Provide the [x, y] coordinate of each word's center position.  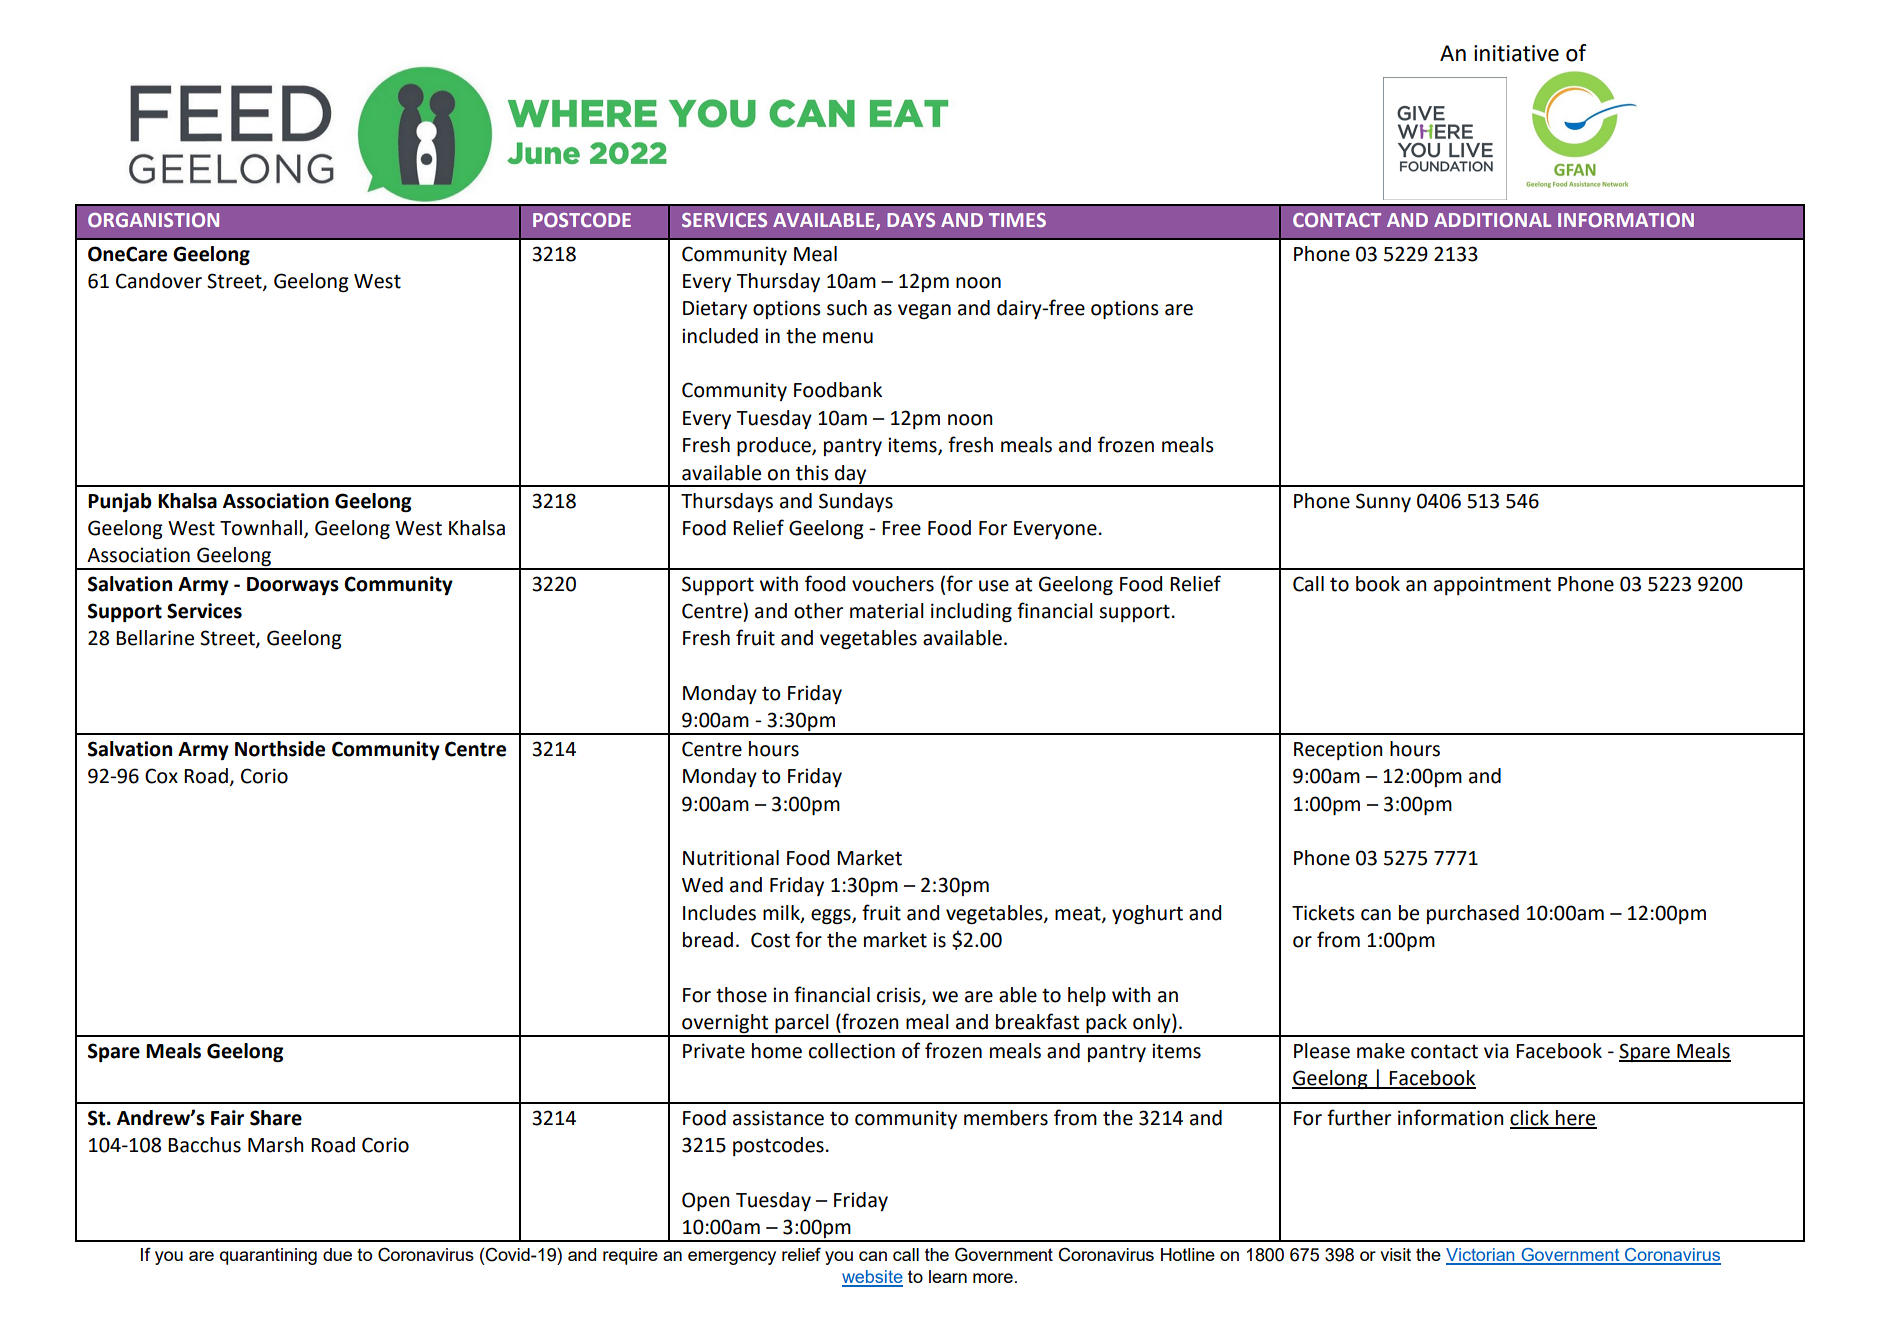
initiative [1516, 53]
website [872, 1278]
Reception [1338, 750]
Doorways [293, 586]
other [818, 611]
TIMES [1017, 220]
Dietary [715, 309]
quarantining [268, 1256]
